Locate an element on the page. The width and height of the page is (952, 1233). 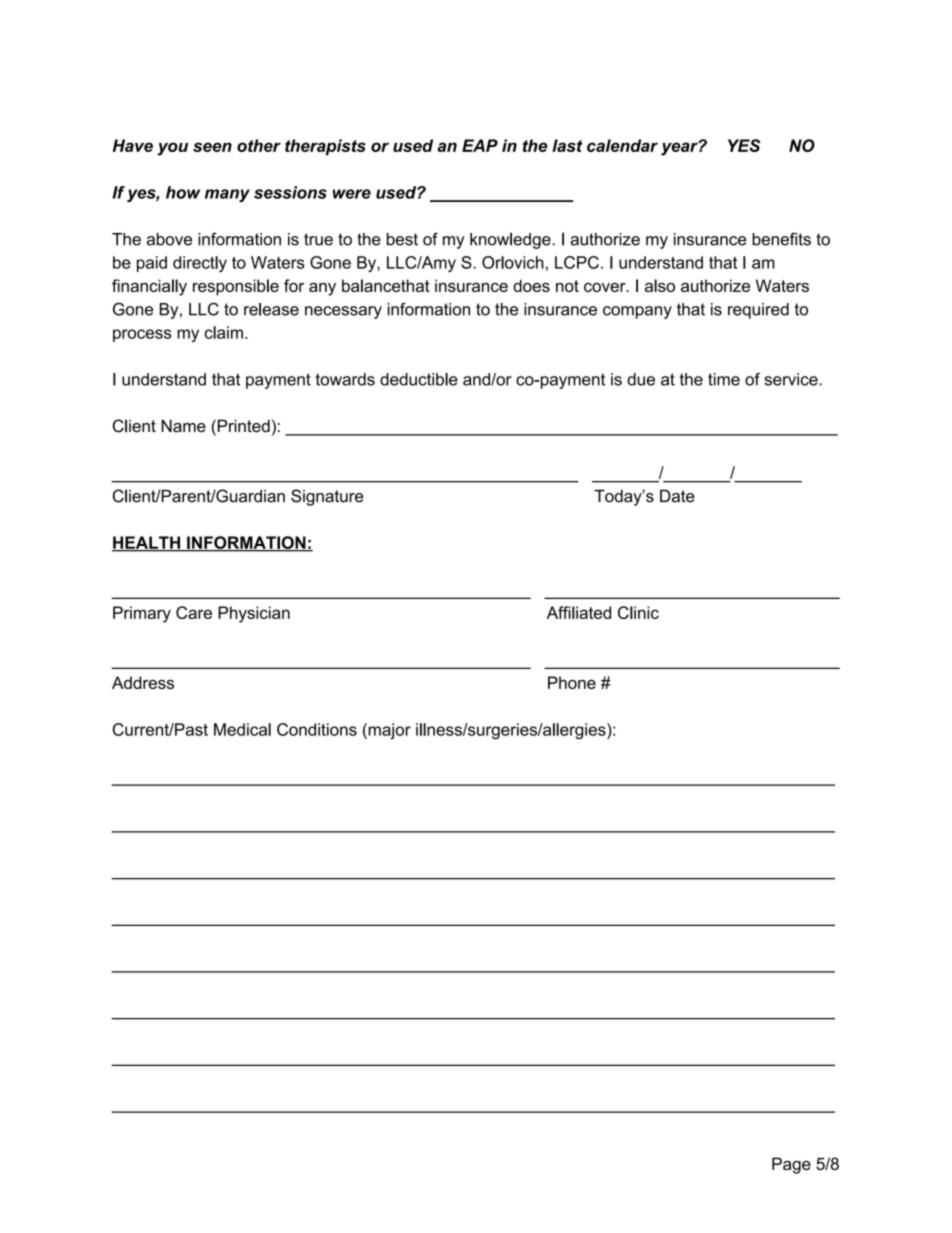
Medical is located at coordinates (242, 729).
